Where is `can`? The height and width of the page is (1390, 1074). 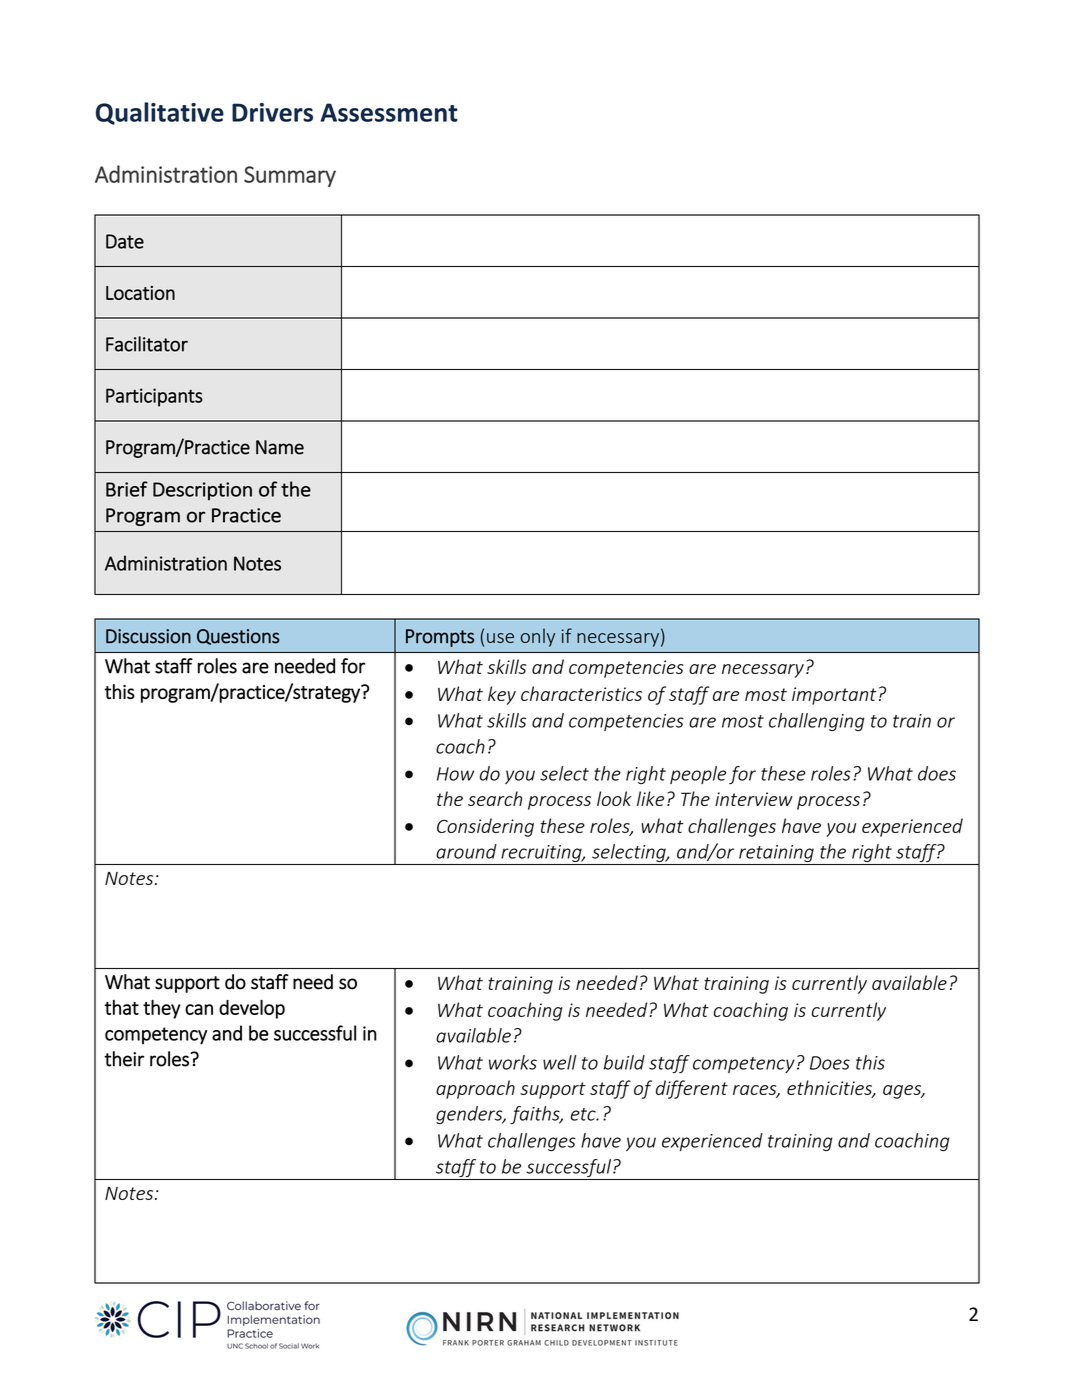
can is located at coordinates (199, 1009).
